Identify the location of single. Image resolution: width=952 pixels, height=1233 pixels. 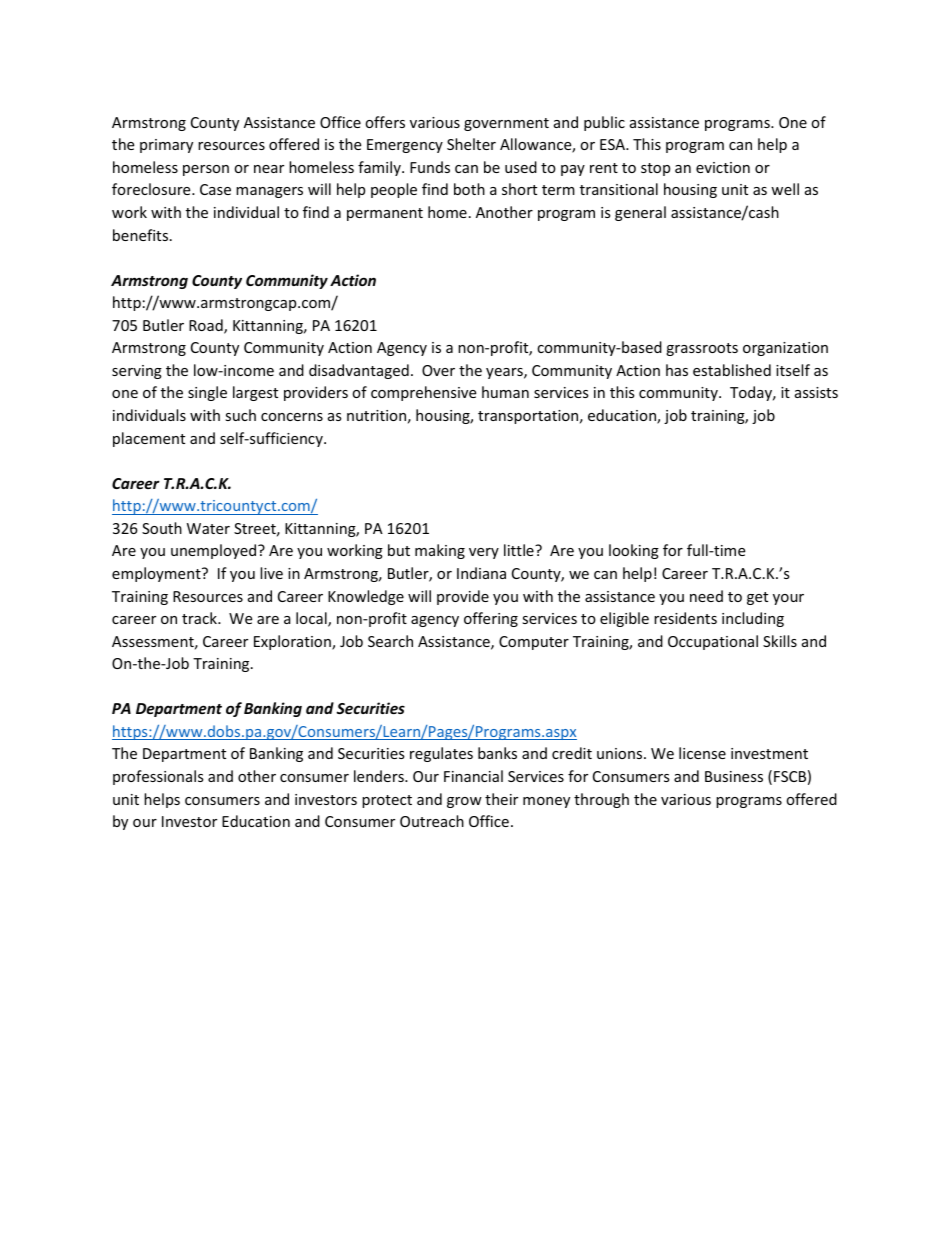
(207, 393).
